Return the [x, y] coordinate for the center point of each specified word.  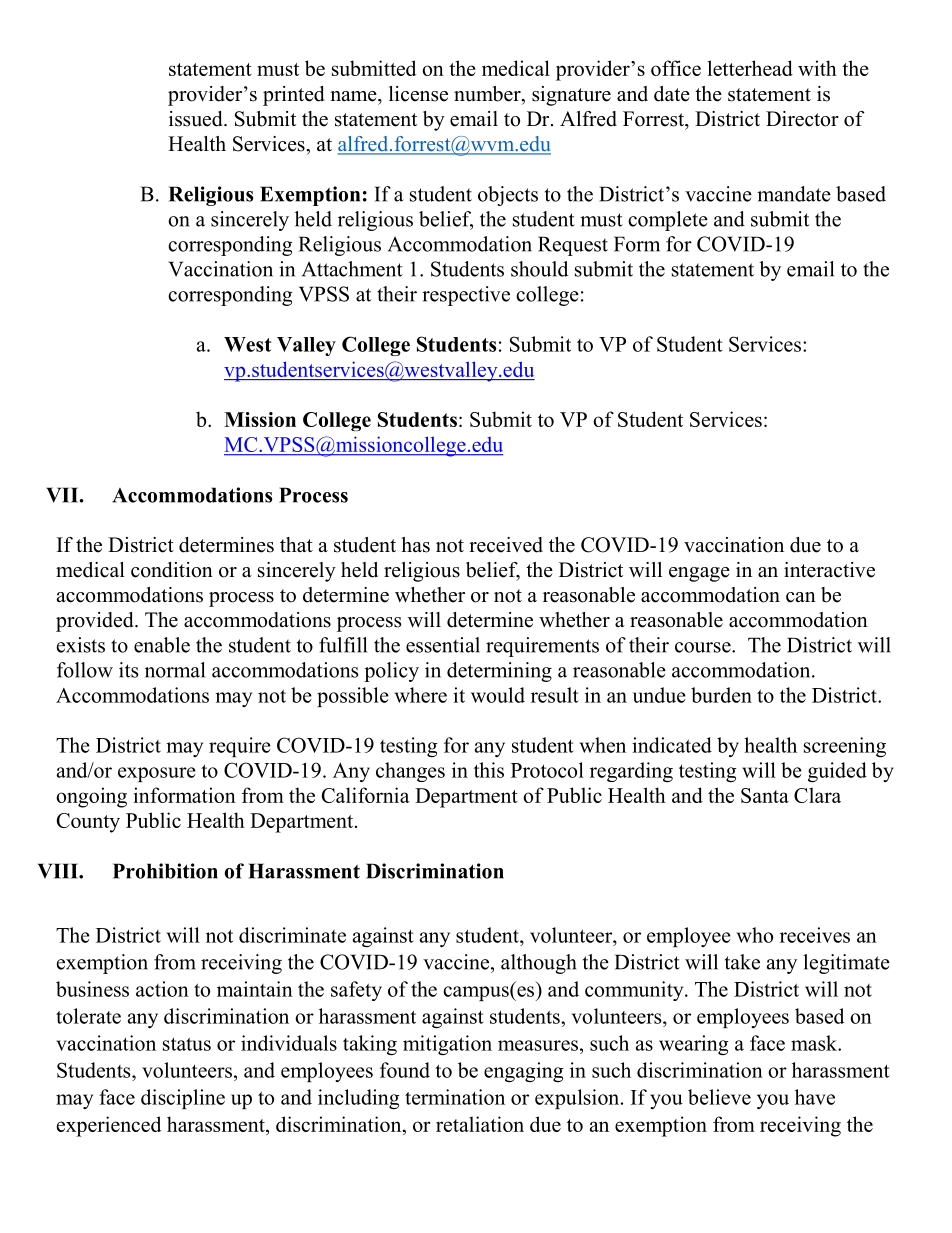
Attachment [352, 269]
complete [668, 221]
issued [197, 119]
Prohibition [165, 871]
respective [466, 296]
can [801, 597]
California [366, 795]
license [418, 94]
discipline [183, 1099]
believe [719, 1097]
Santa [765, 795]
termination [455, 1097]
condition [172, 570]
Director [802, 119]
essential [443, 645]
